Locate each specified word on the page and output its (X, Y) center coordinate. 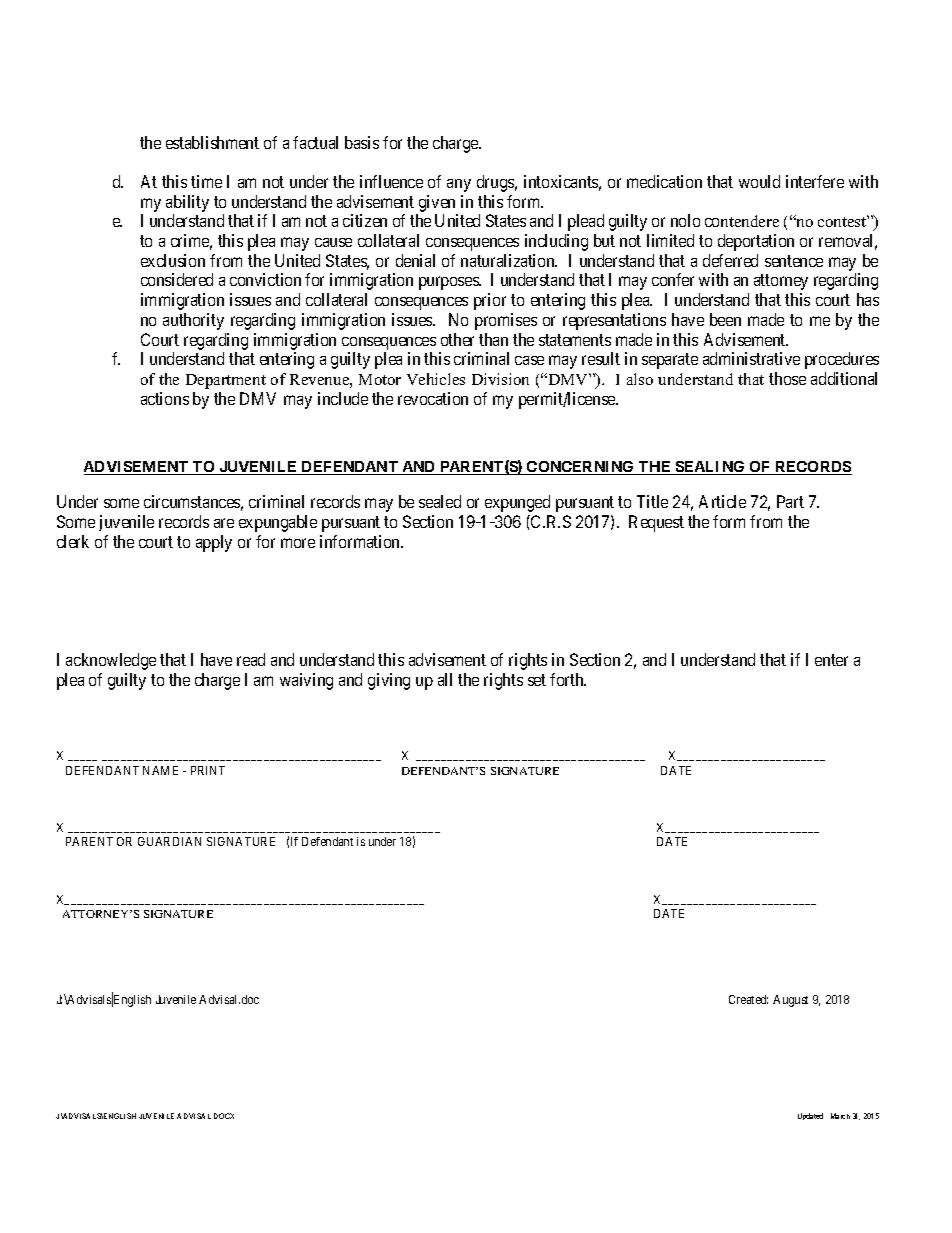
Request (656, 523)
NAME (160, 770)
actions (165, 398)
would (759, 181)
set (537, 680)
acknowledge (111, 661)
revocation (433, 398)
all (445, 679)
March (840, 1116)
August (790, 1001)
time (206, 181)
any (459, 185)
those (787, 378)
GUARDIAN (169, 841)
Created (748, 999)
